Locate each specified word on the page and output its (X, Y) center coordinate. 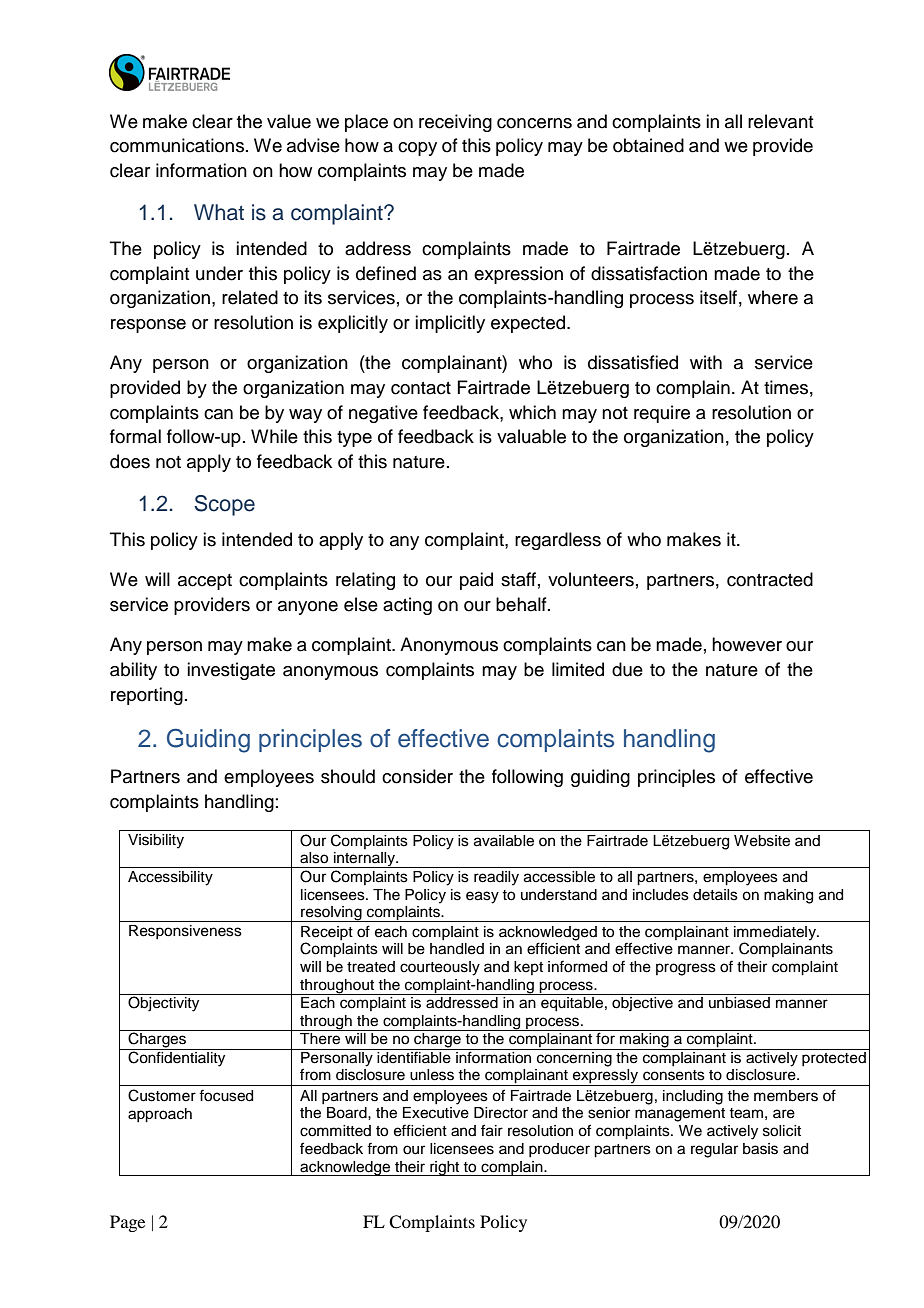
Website (762, 841)
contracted (770, 579)
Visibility (156, 841)
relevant (780, 121)
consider (417, 776)
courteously (440, 968)
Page (127, 1223)
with (706, 362)
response (148, 326)
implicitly (450, 324)
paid (476, 581)
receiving (455, 123)
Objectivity (163, 1004)
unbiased (739, 1003)
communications (177, 145)
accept (205, 582)
